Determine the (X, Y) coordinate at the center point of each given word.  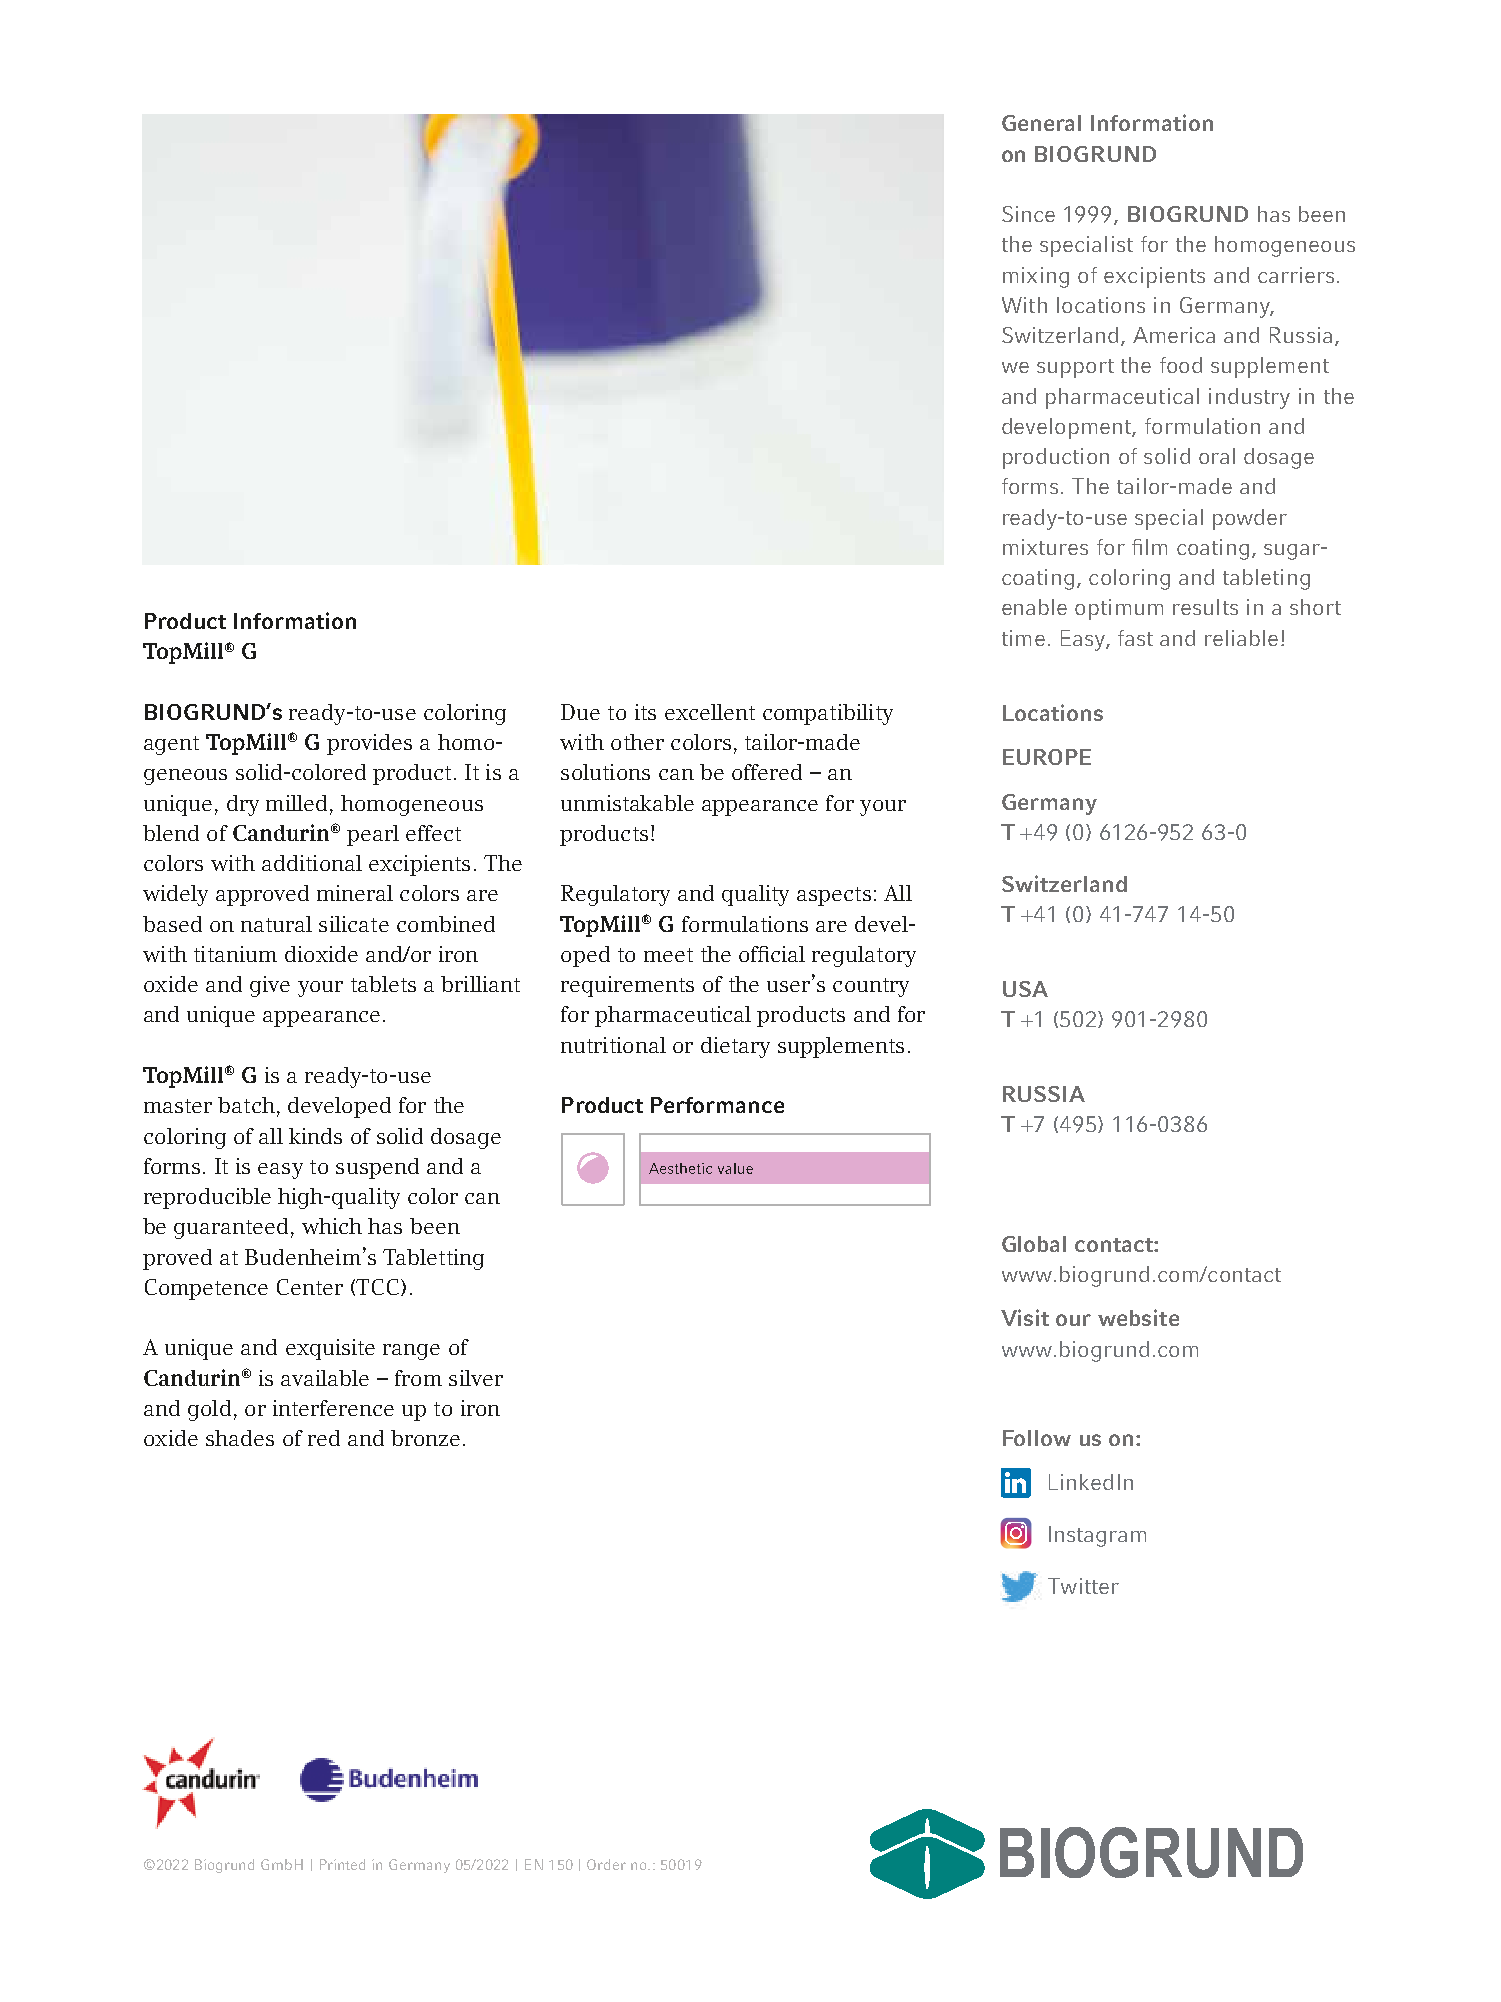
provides (369, 744)
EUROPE (1047, 757)
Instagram (1097, 1536)
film (1149, 547)
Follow (1037, 1438)
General (1041, 123)
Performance (717, 1105)
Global (1034, 1244)
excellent (710, 712)
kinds (315, 1136)
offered (767, 772)
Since (1028, 214)
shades (240, 1438)
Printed (342, 1864)
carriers (1296, 275)
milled (296, 803)
